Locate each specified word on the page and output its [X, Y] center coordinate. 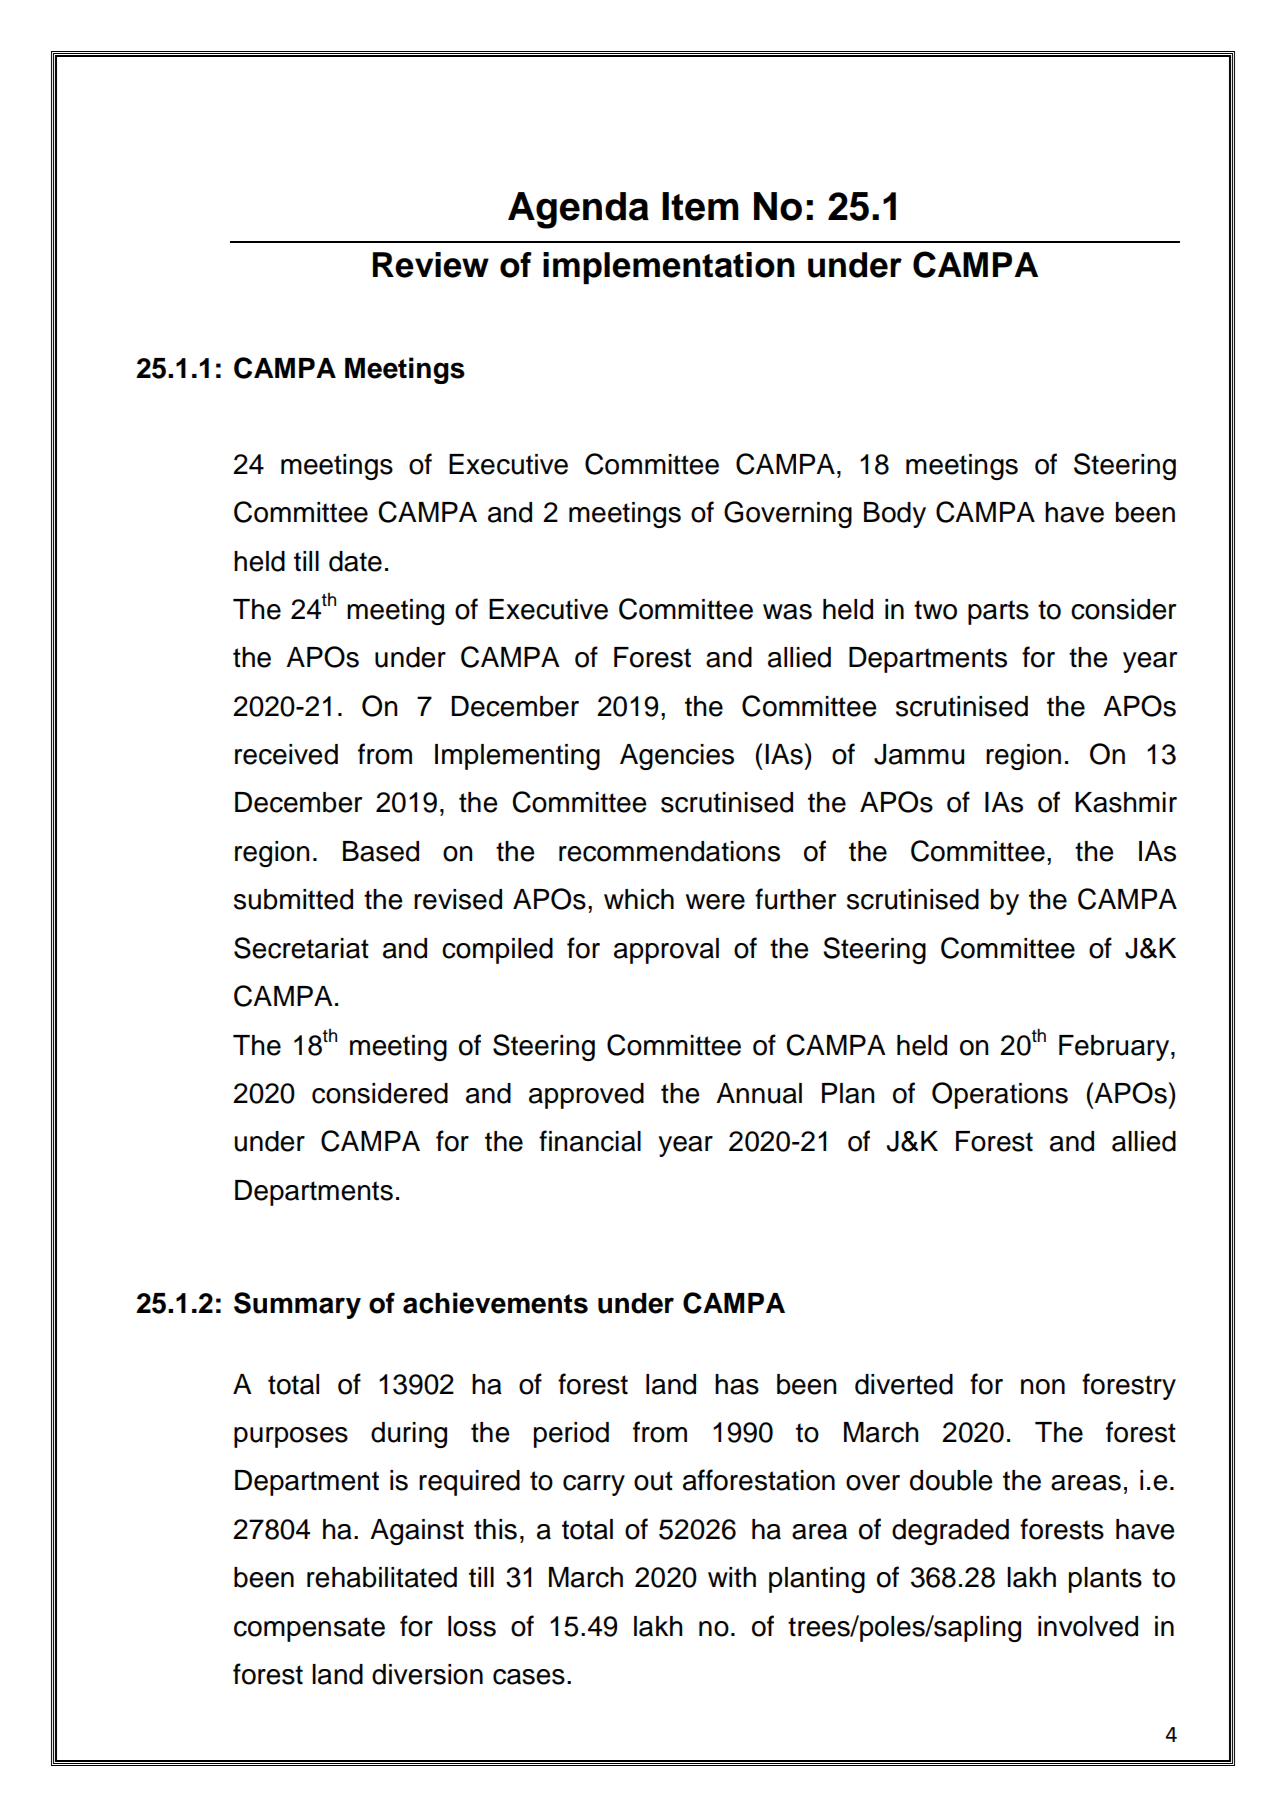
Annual [759, 1093]
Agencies [677, 757]
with [732, 1577]
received [286, 754]
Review [431, 265]
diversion [427, 1674]
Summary [297, 1305]
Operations [1000, 1095]
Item [700, 206]
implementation [669, 268]
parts [998, 612]
